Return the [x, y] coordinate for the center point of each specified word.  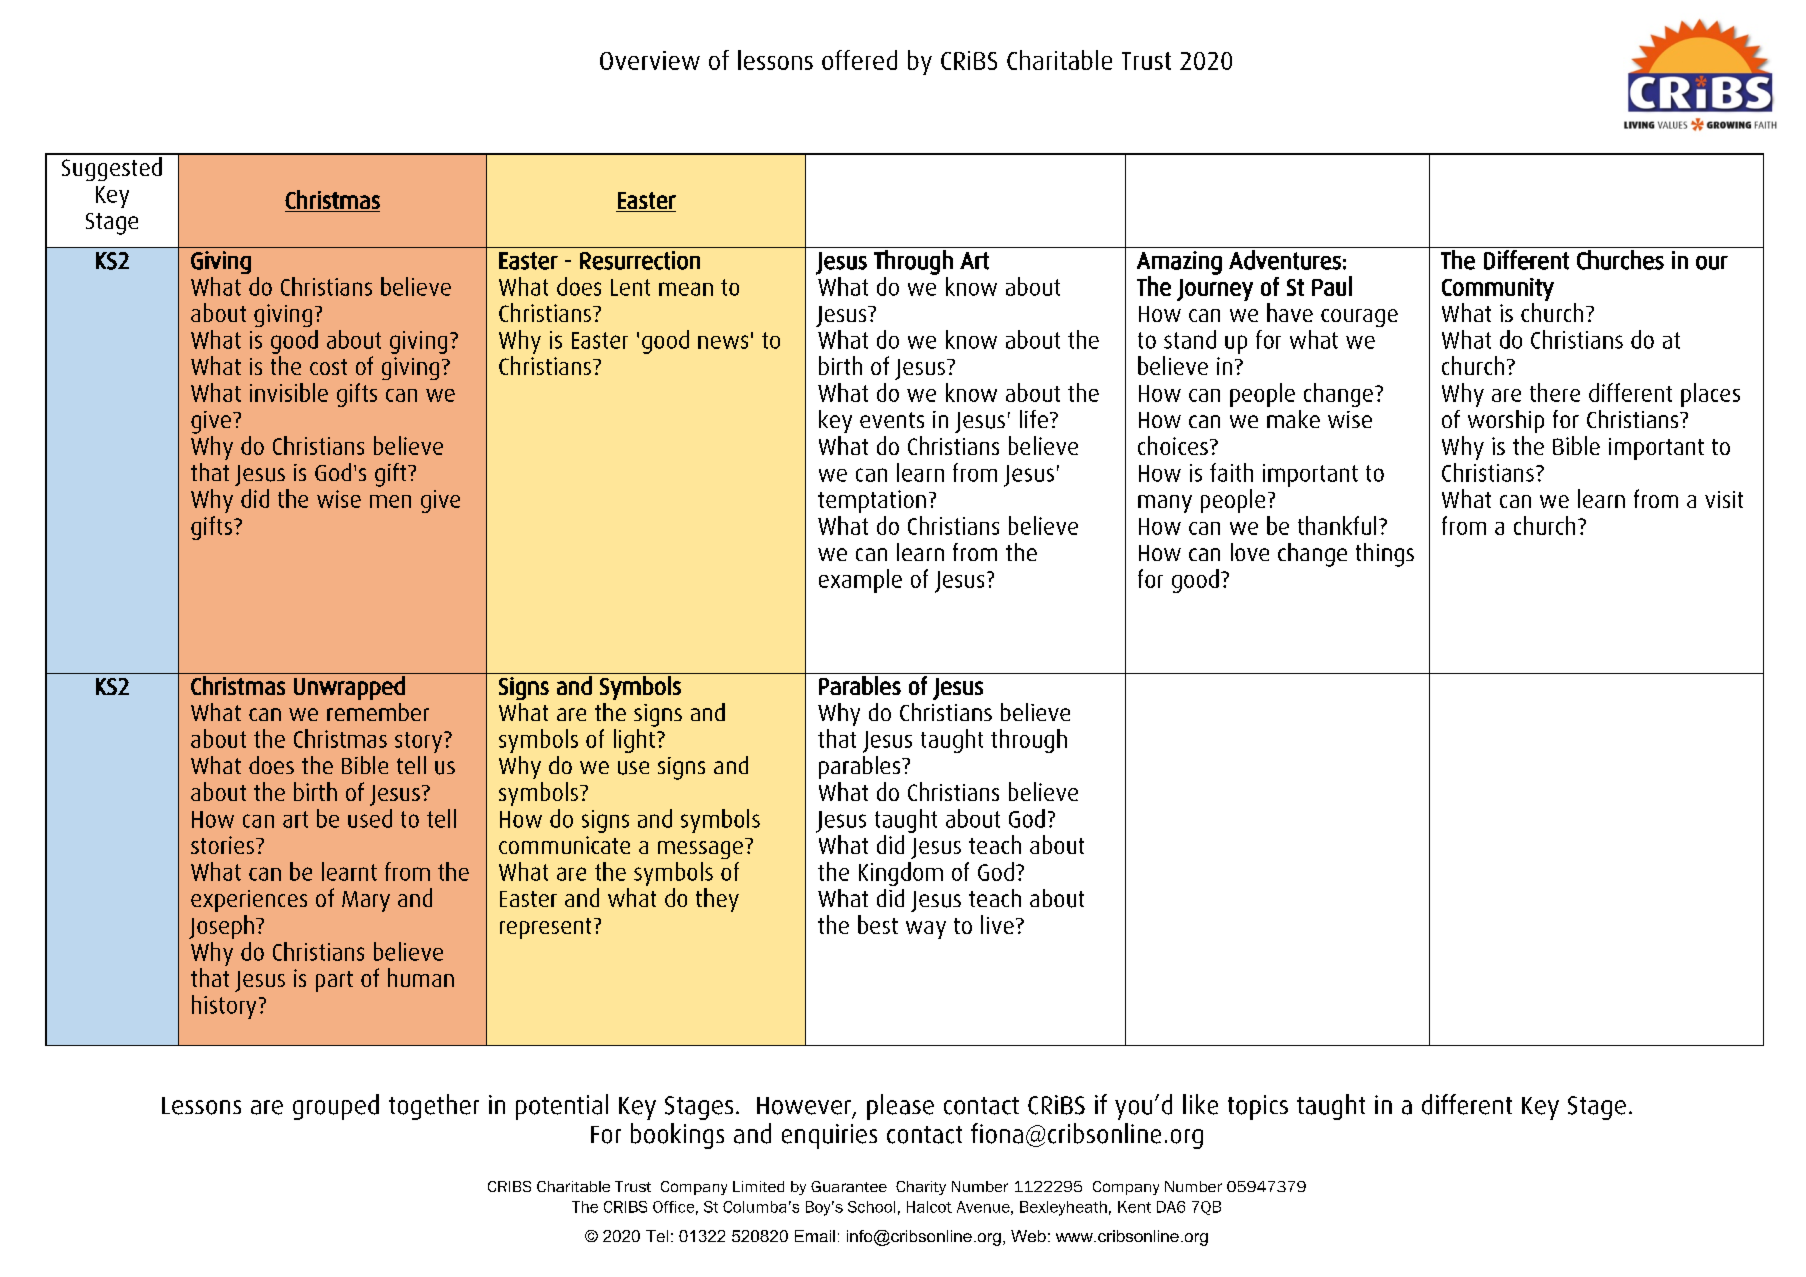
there [1555, 392]
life [1034, 419]
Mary [366, 901]
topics [1258, 1107]
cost [328, 367]
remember [378, 712]
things [1385, 555]
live [997, 924]
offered [859, 60]
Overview [650, 60]
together [434, 1107]
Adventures [1285, 260]
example [860, 581]
